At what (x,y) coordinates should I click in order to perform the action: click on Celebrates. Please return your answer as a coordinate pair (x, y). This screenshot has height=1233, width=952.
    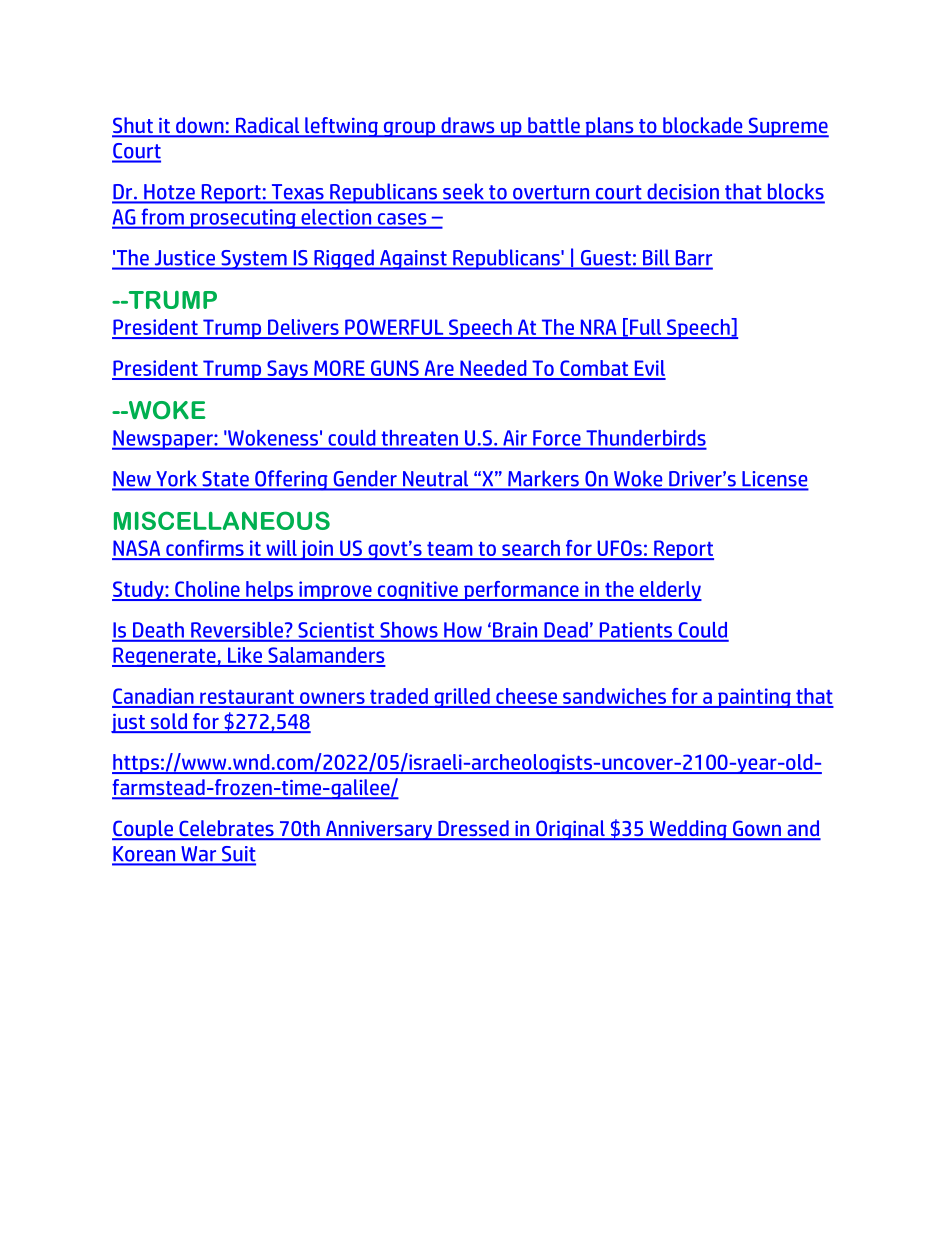
    Looking at the image, I should click on (226, 829).
